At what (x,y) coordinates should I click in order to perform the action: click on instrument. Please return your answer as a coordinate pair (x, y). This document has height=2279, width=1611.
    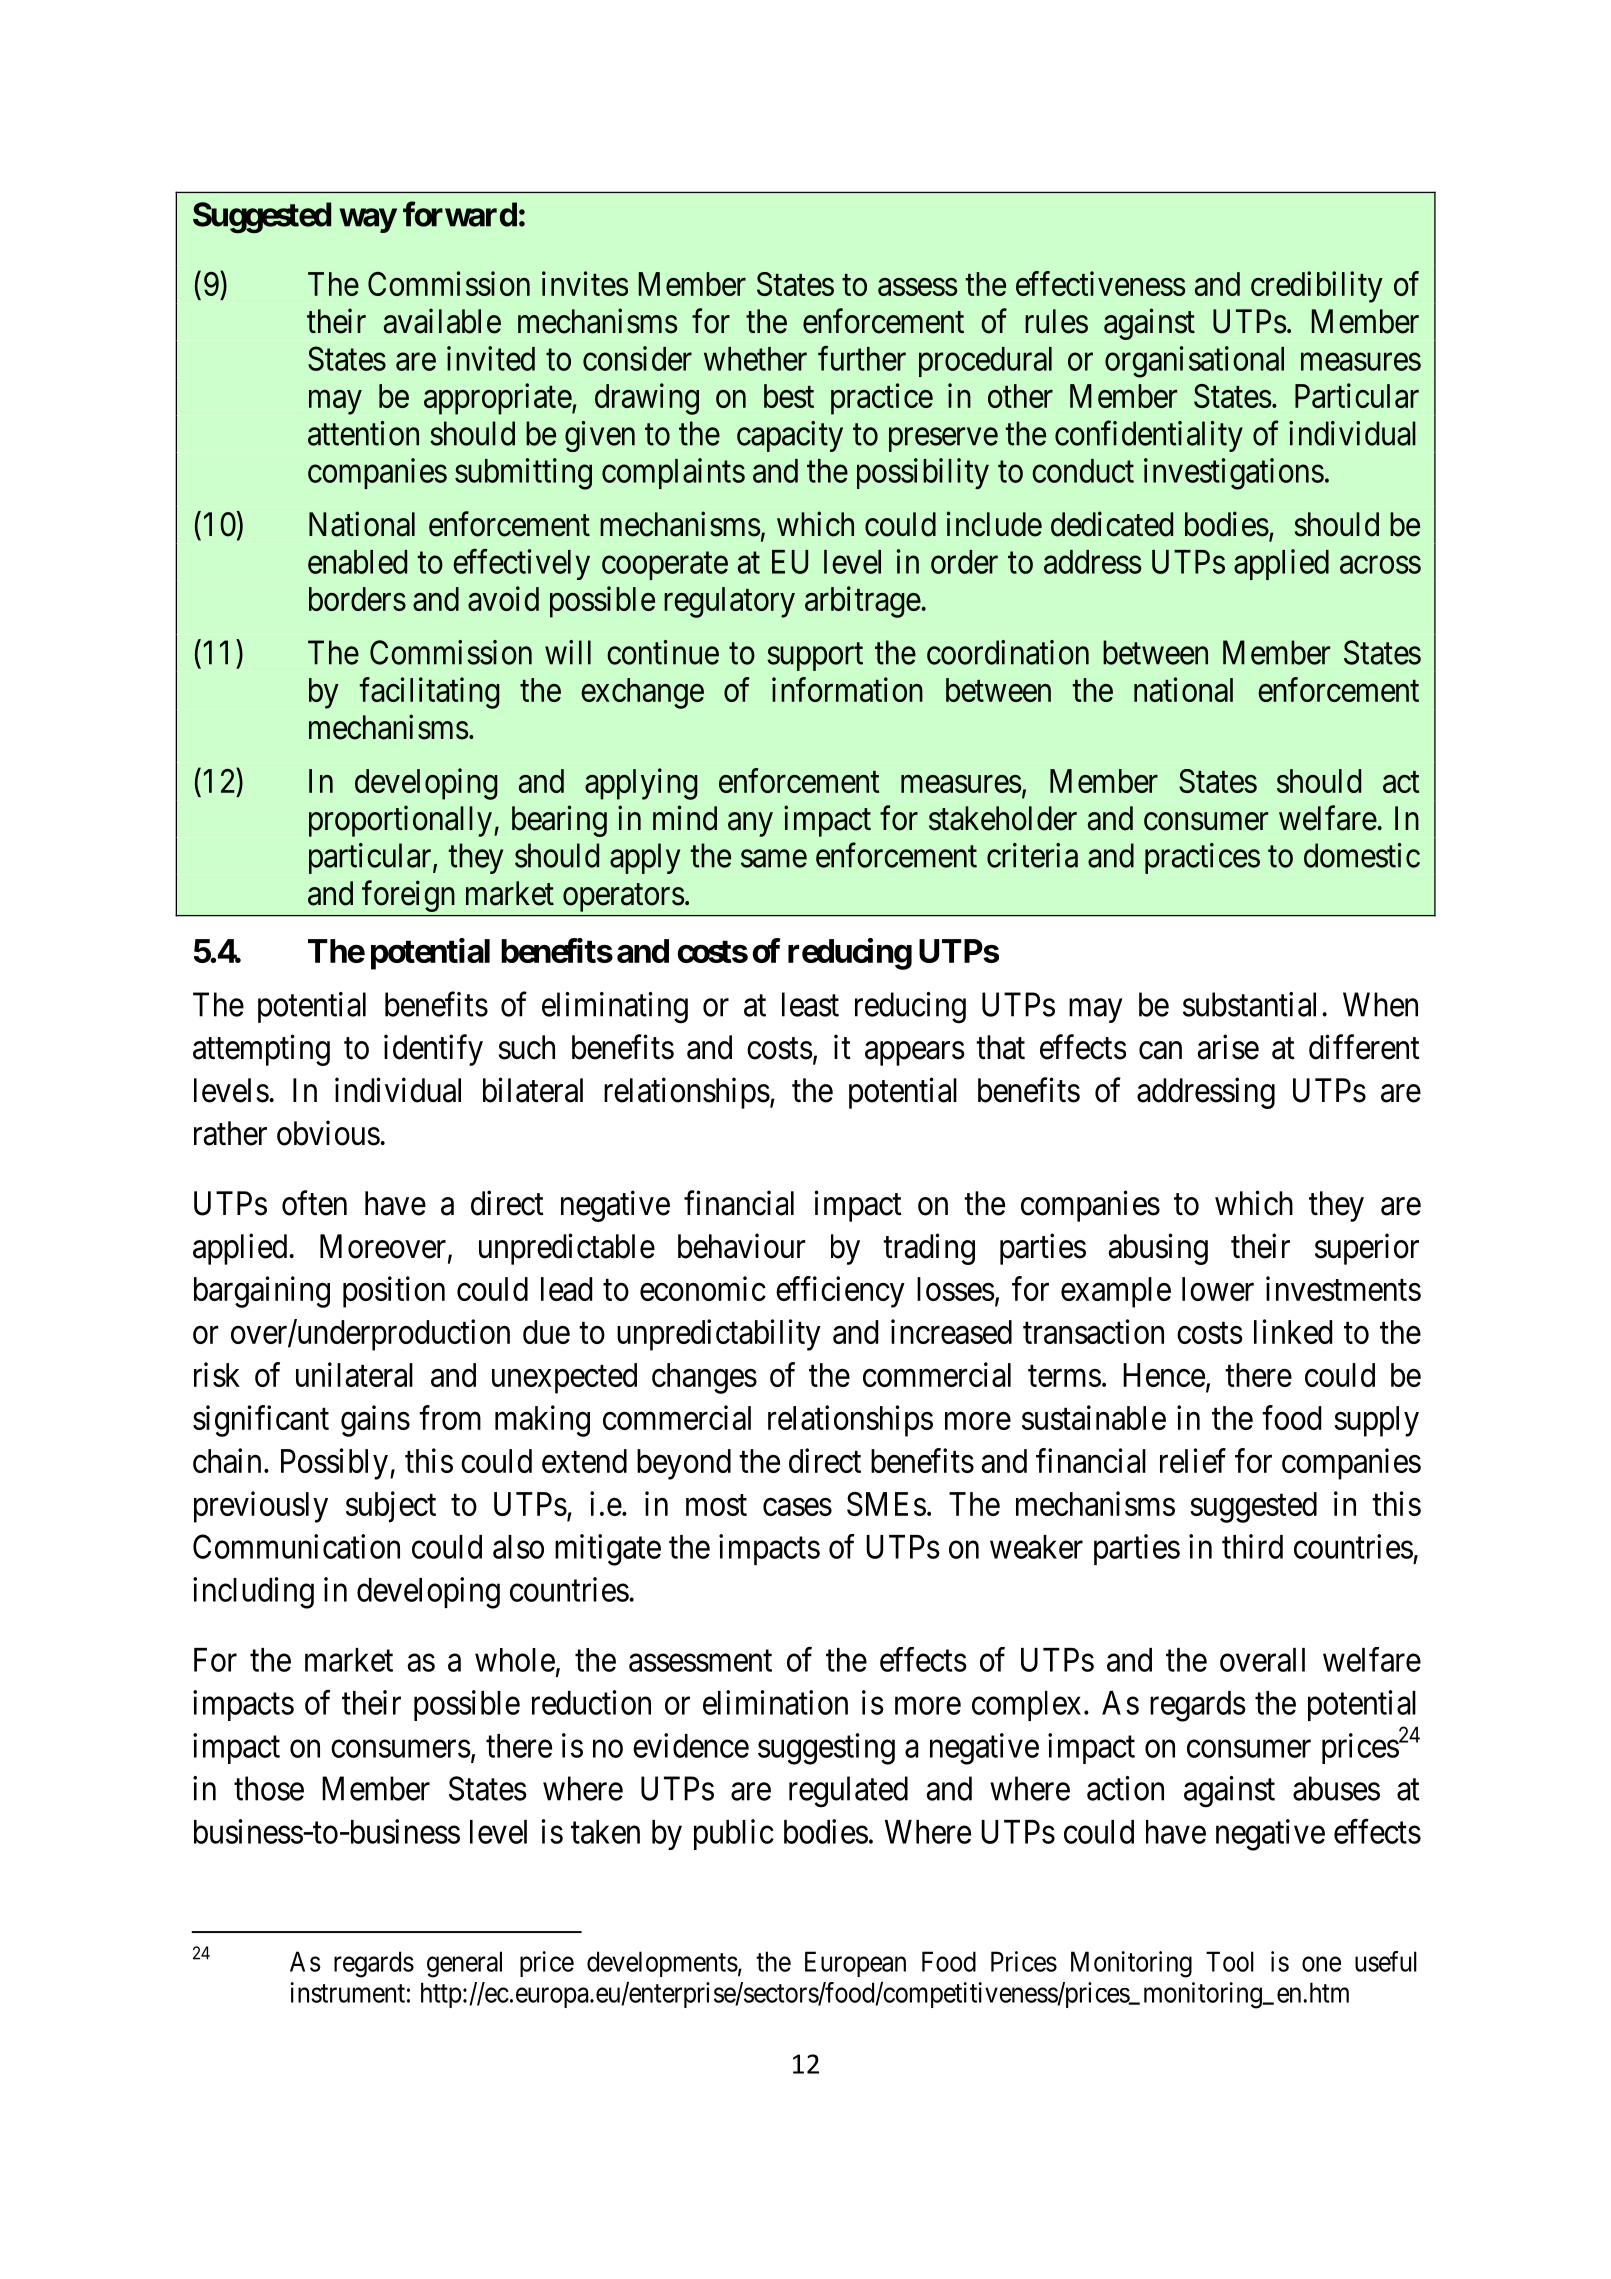
    Looking at the image, I should click on (348, 1992).
